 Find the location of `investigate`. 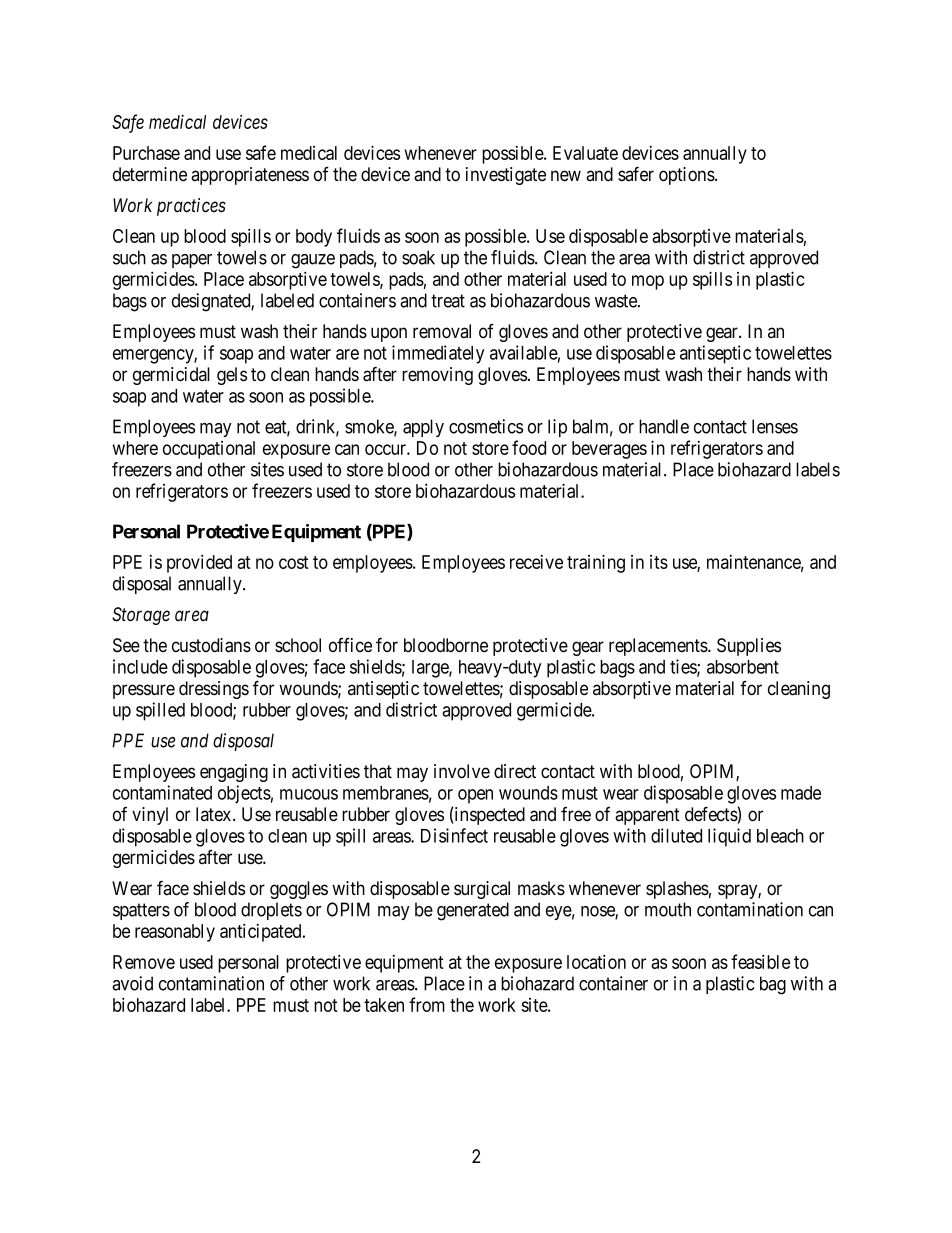

investigate is located at coordinates (506, 176).
